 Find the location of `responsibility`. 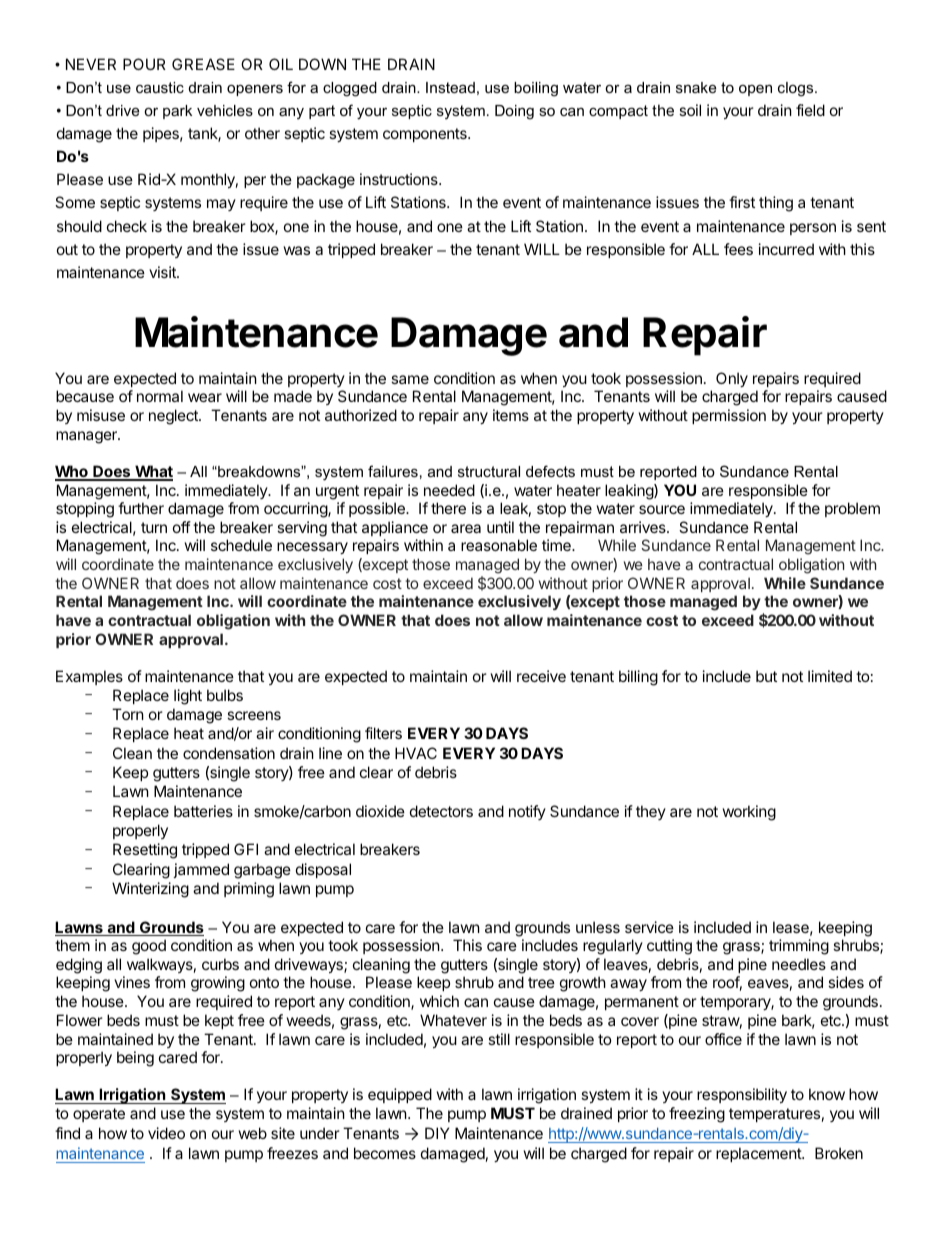

responsibility is located at coordinates (742, 1095).
